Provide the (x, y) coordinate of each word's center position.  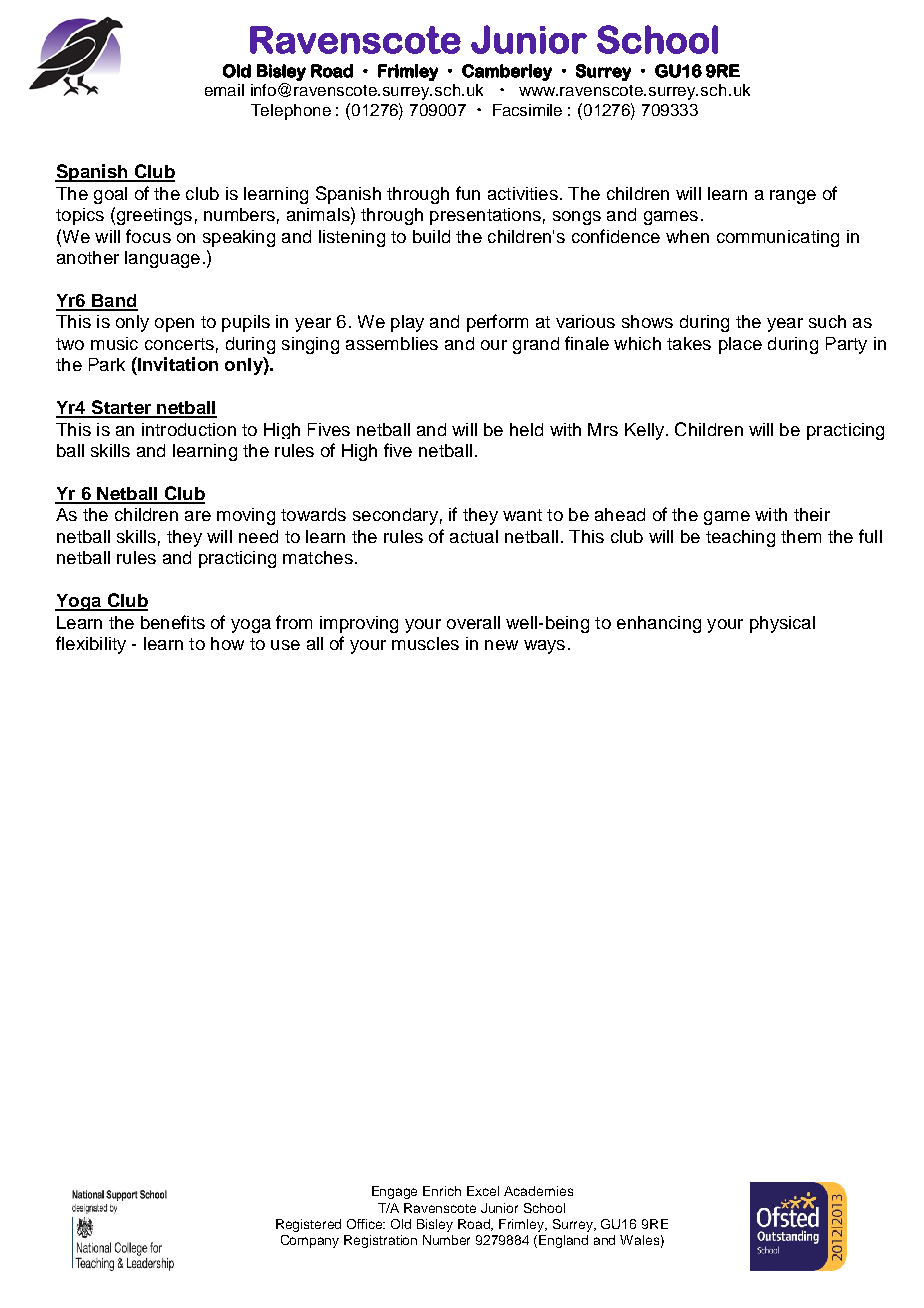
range (793, 197)
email (224, 90)
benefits (173, 622)
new (501, 645)
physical (782, 624)
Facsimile (527, 110)
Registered (308, 1225)
